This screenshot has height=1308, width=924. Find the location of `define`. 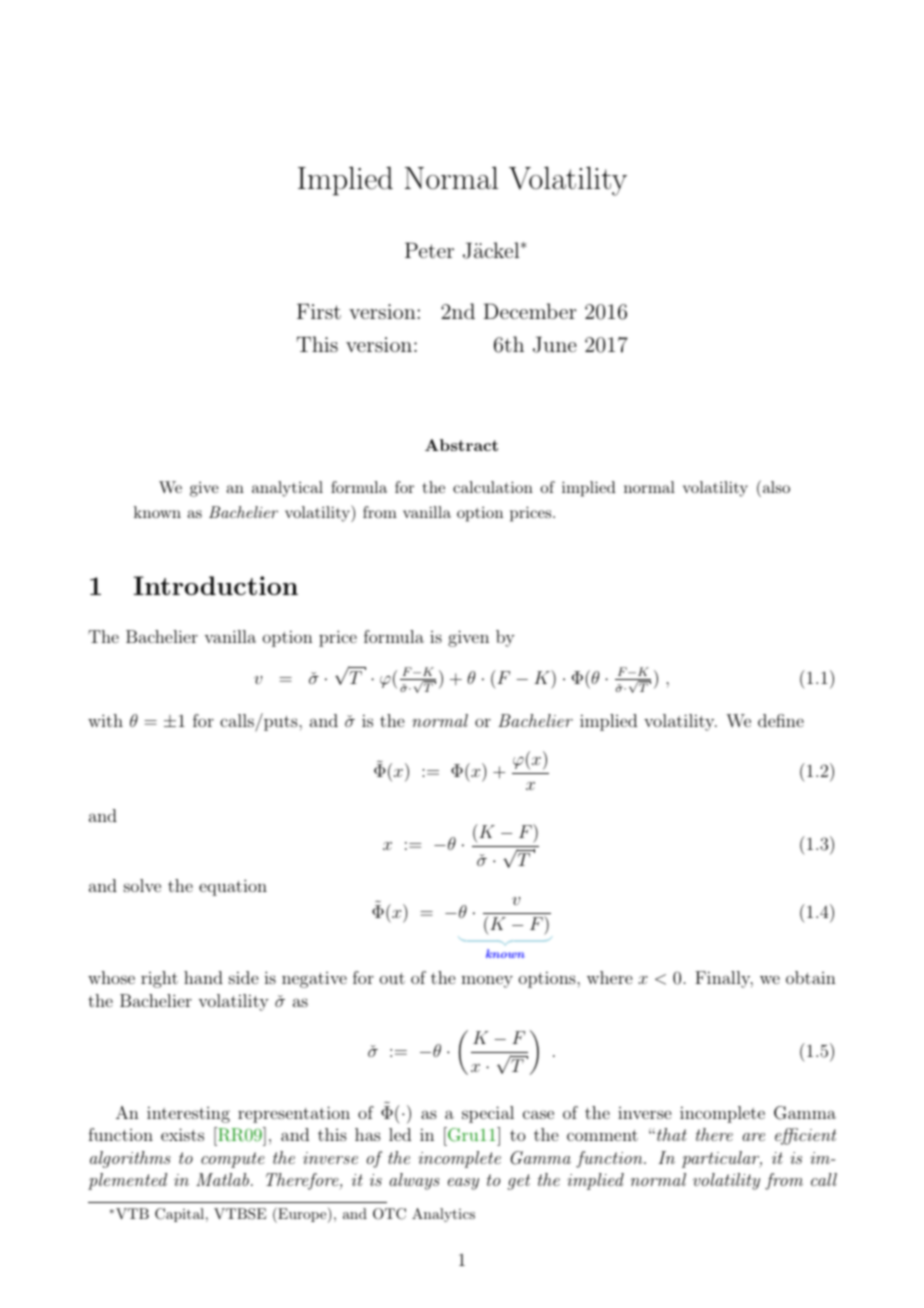

define is located at coordinates (781, 720).
